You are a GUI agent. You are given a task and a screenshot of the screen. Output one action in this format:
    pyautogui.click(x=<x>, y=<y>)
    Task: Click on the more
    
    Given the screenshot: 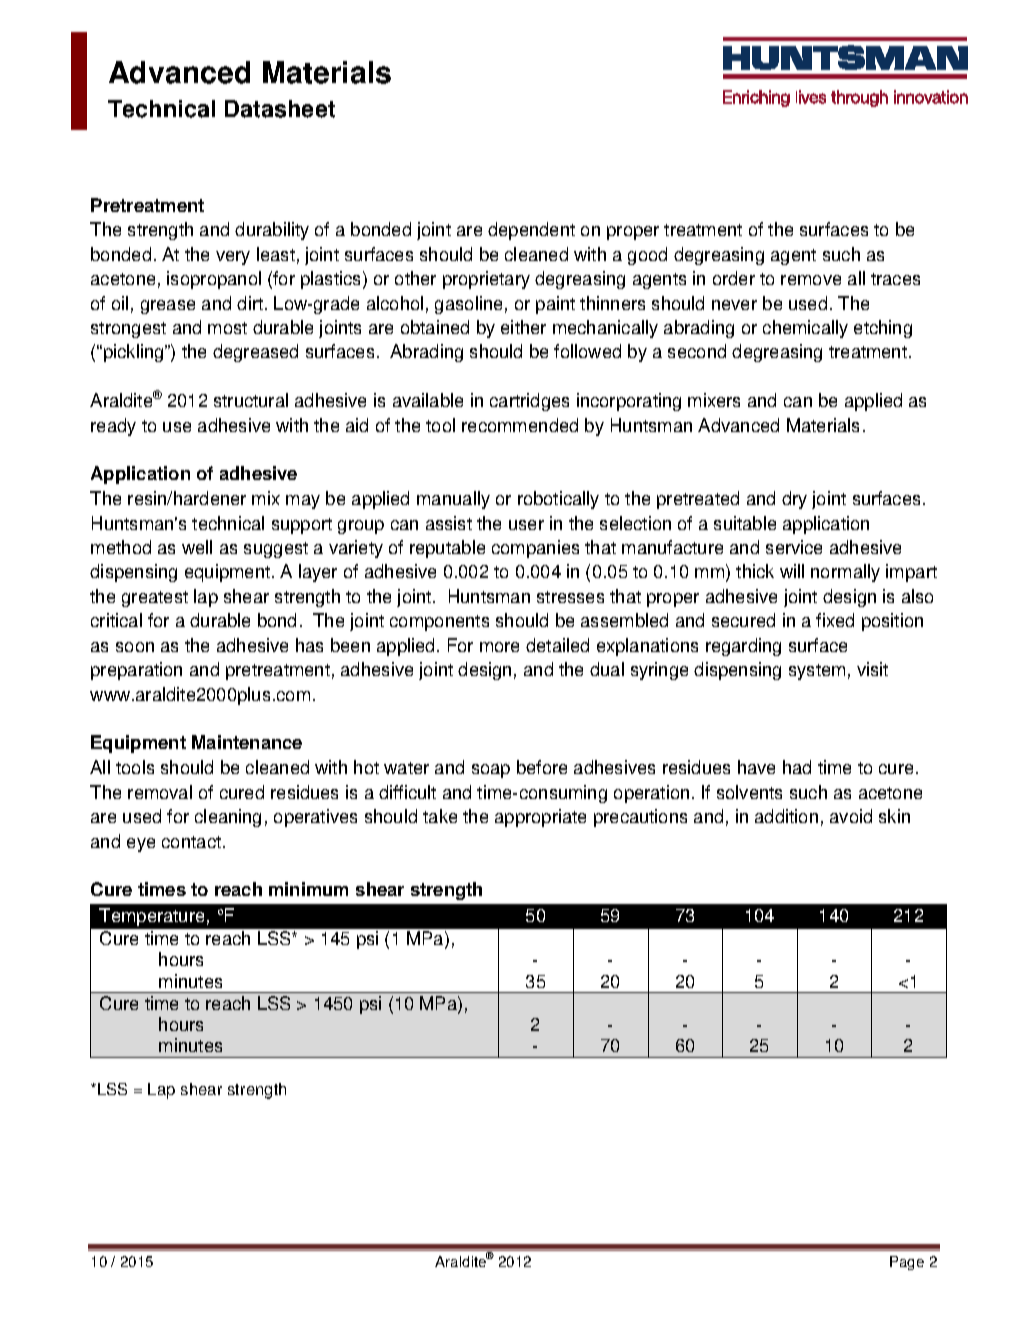 What is the action you would take?
    pyautogui.click(x=499, y=647)
